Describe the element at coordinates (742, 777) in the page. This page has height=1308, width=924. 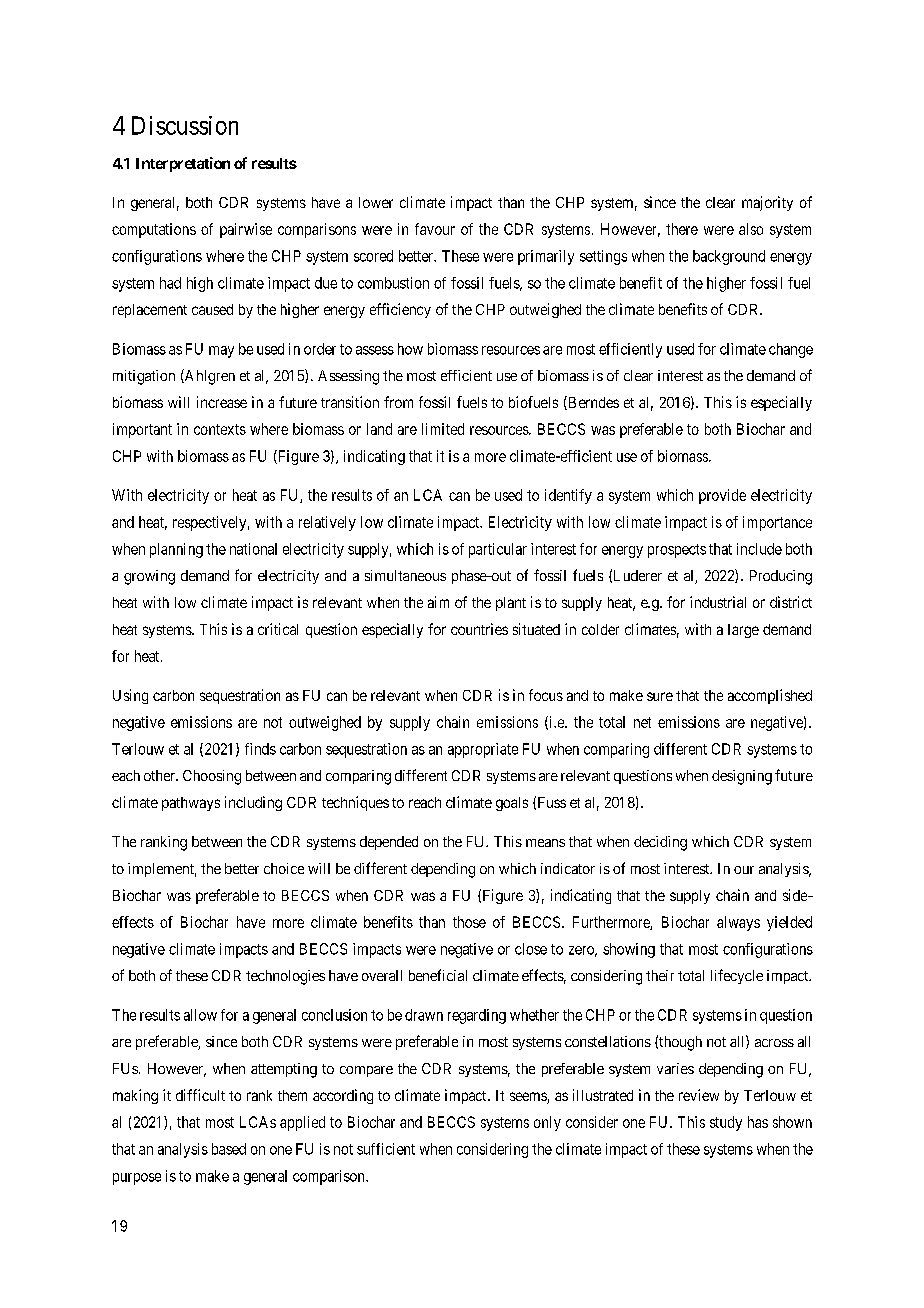
I see `designing` at that location.
